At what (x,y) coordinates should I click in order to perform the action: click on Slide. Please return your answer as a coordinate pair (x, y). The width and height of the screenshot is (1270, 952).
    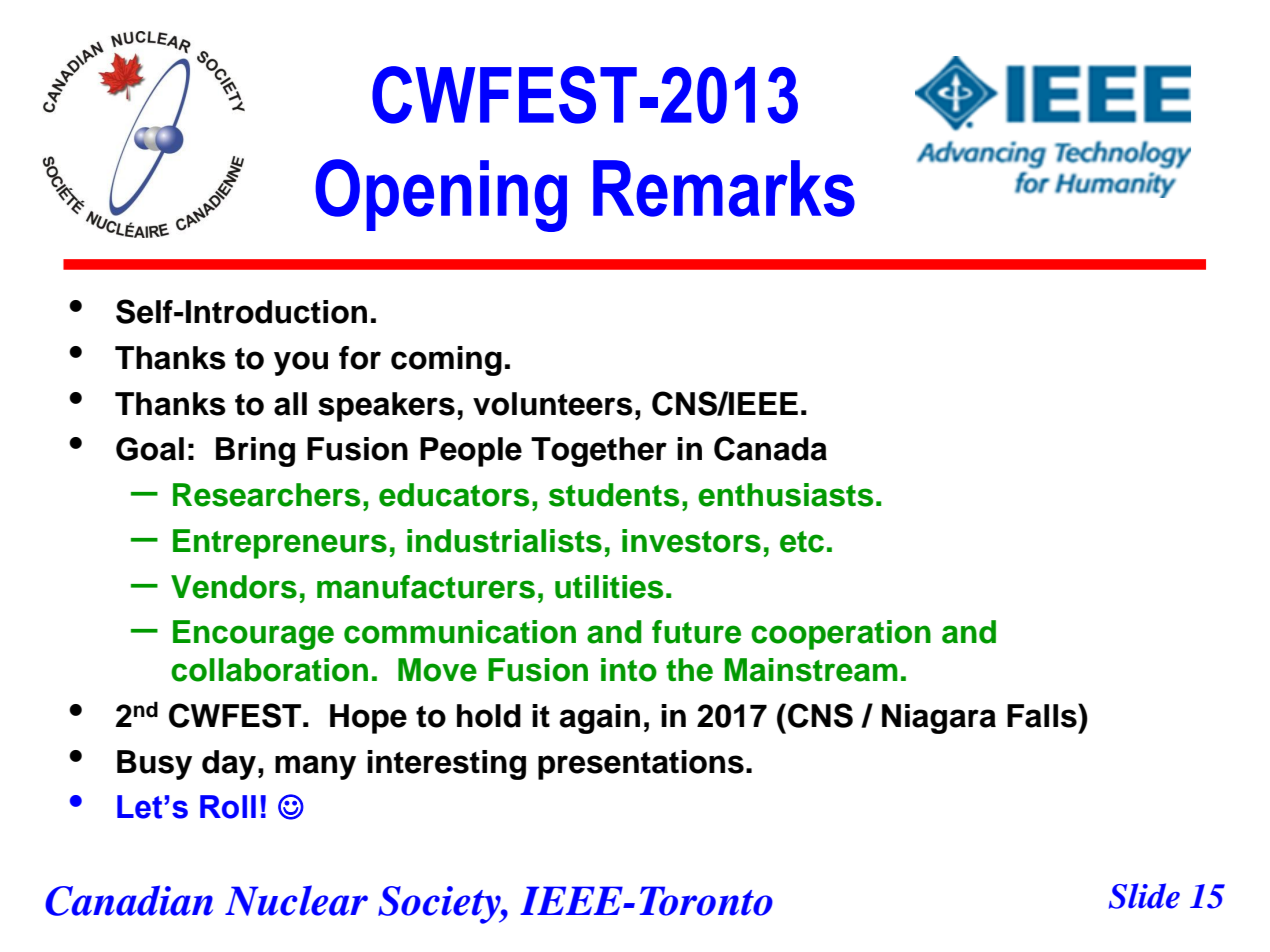
    Looking at the image, I should click on (1144, 896).
